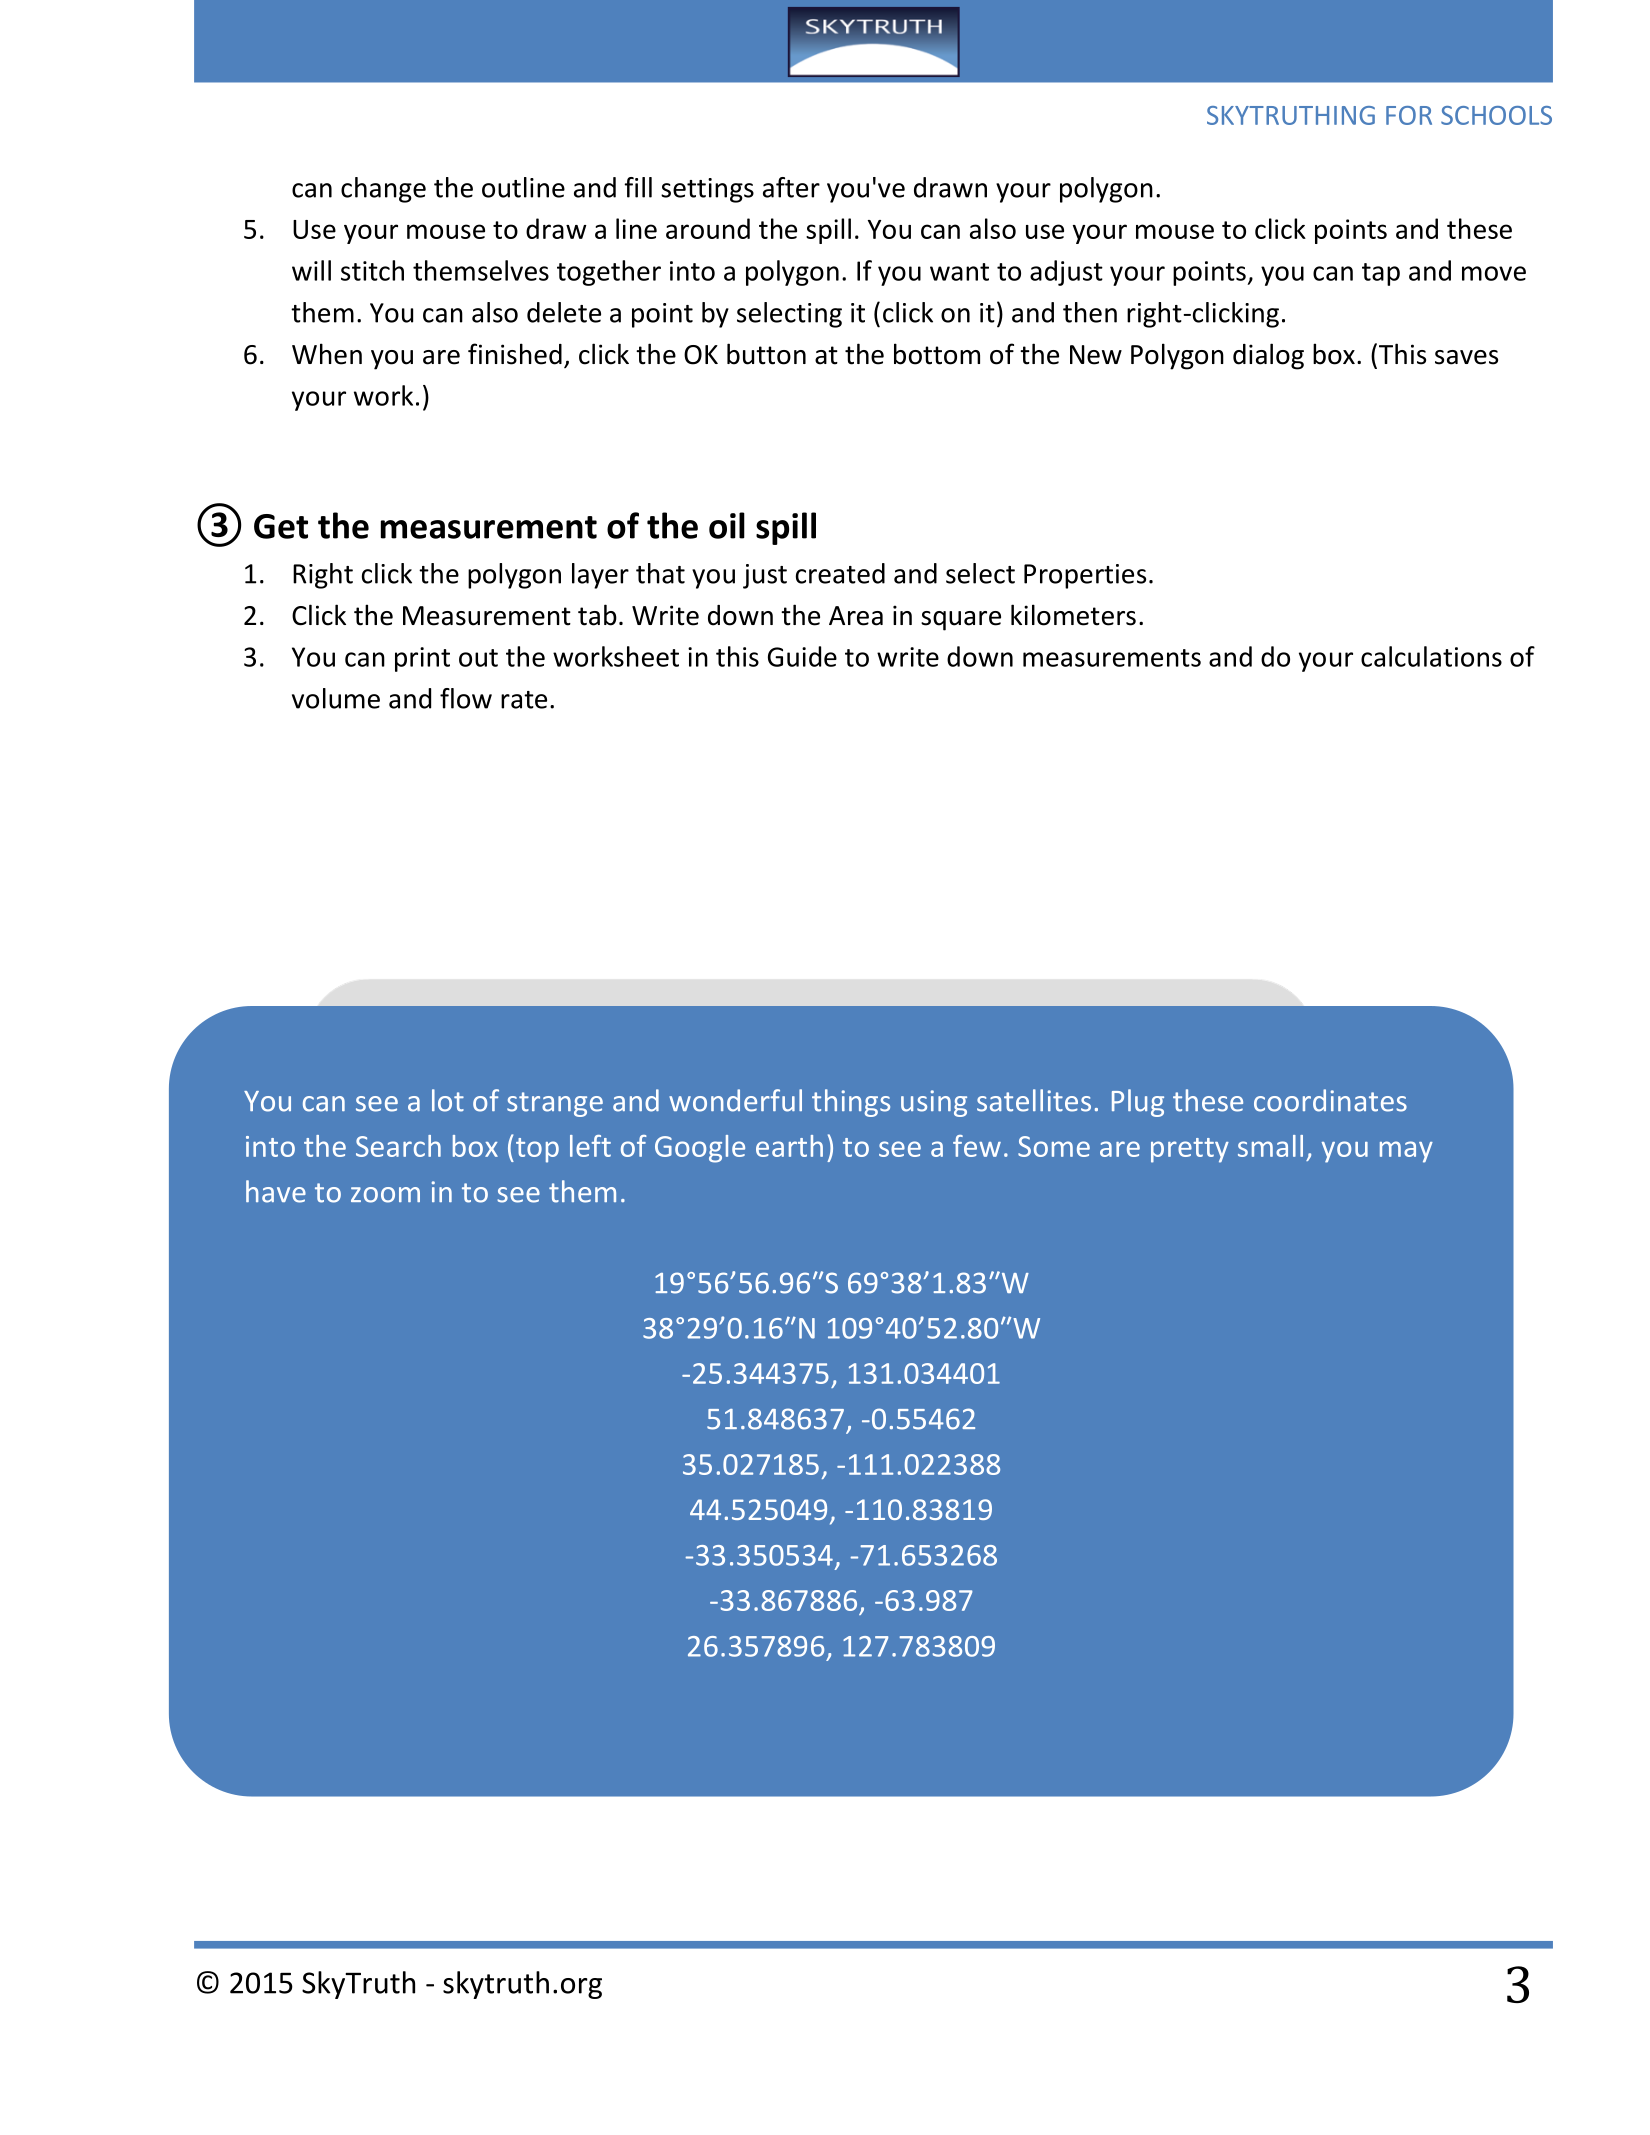 This screenshot has height=2135, width=1650. Describe the element at coordinates (977, 1146) in the screenshot. I see `few` at that location.
